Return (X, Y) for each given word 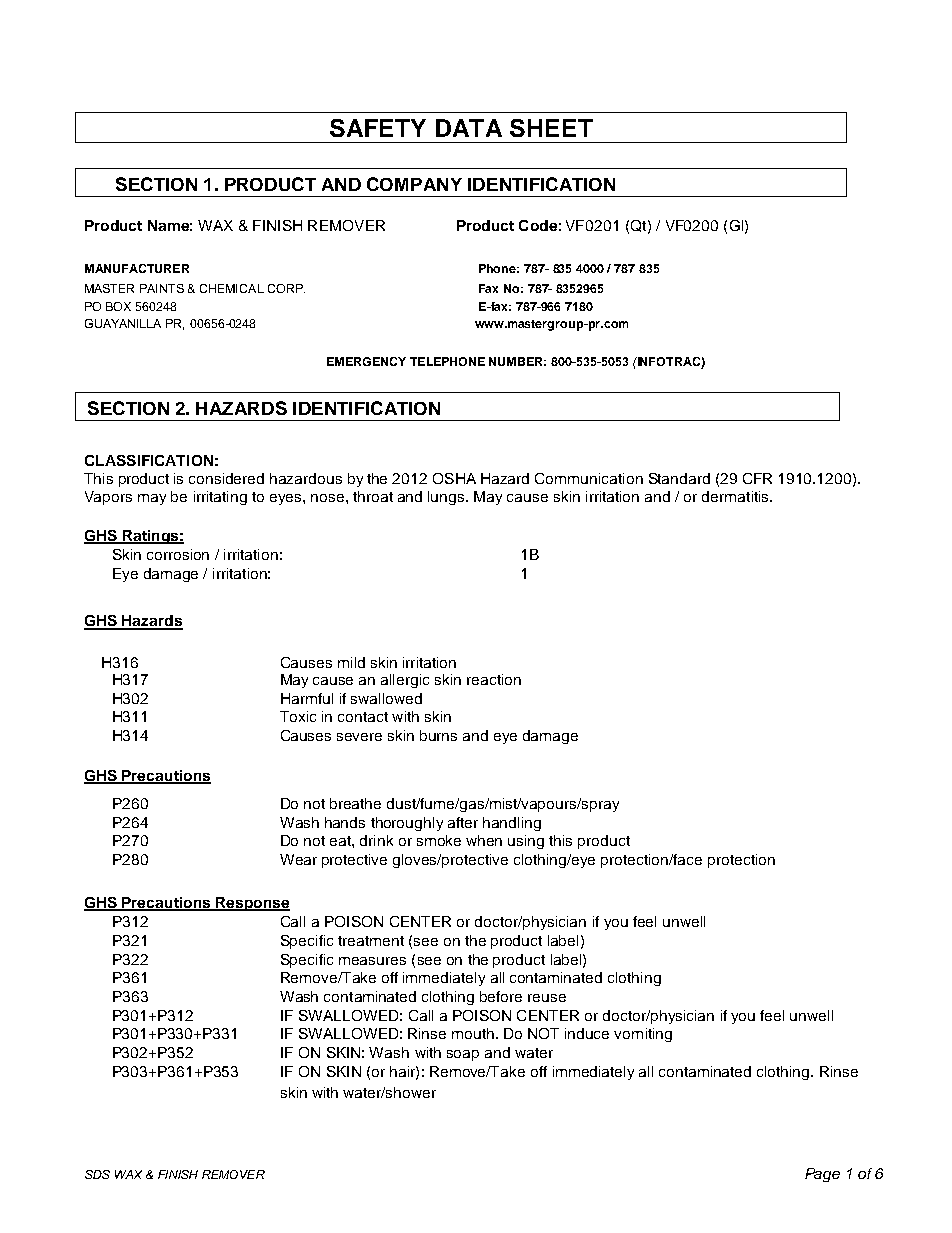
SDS (97, 1174)
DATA (469, 128)
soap (463, 1055)
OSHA (454, 478)
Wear (298, 859)
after (463, 822)
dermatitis (736, 496)
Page (822, 1175)
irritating (220, 498)
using (526, 842)
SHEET (551, 128)
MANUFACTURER (137, 268)
